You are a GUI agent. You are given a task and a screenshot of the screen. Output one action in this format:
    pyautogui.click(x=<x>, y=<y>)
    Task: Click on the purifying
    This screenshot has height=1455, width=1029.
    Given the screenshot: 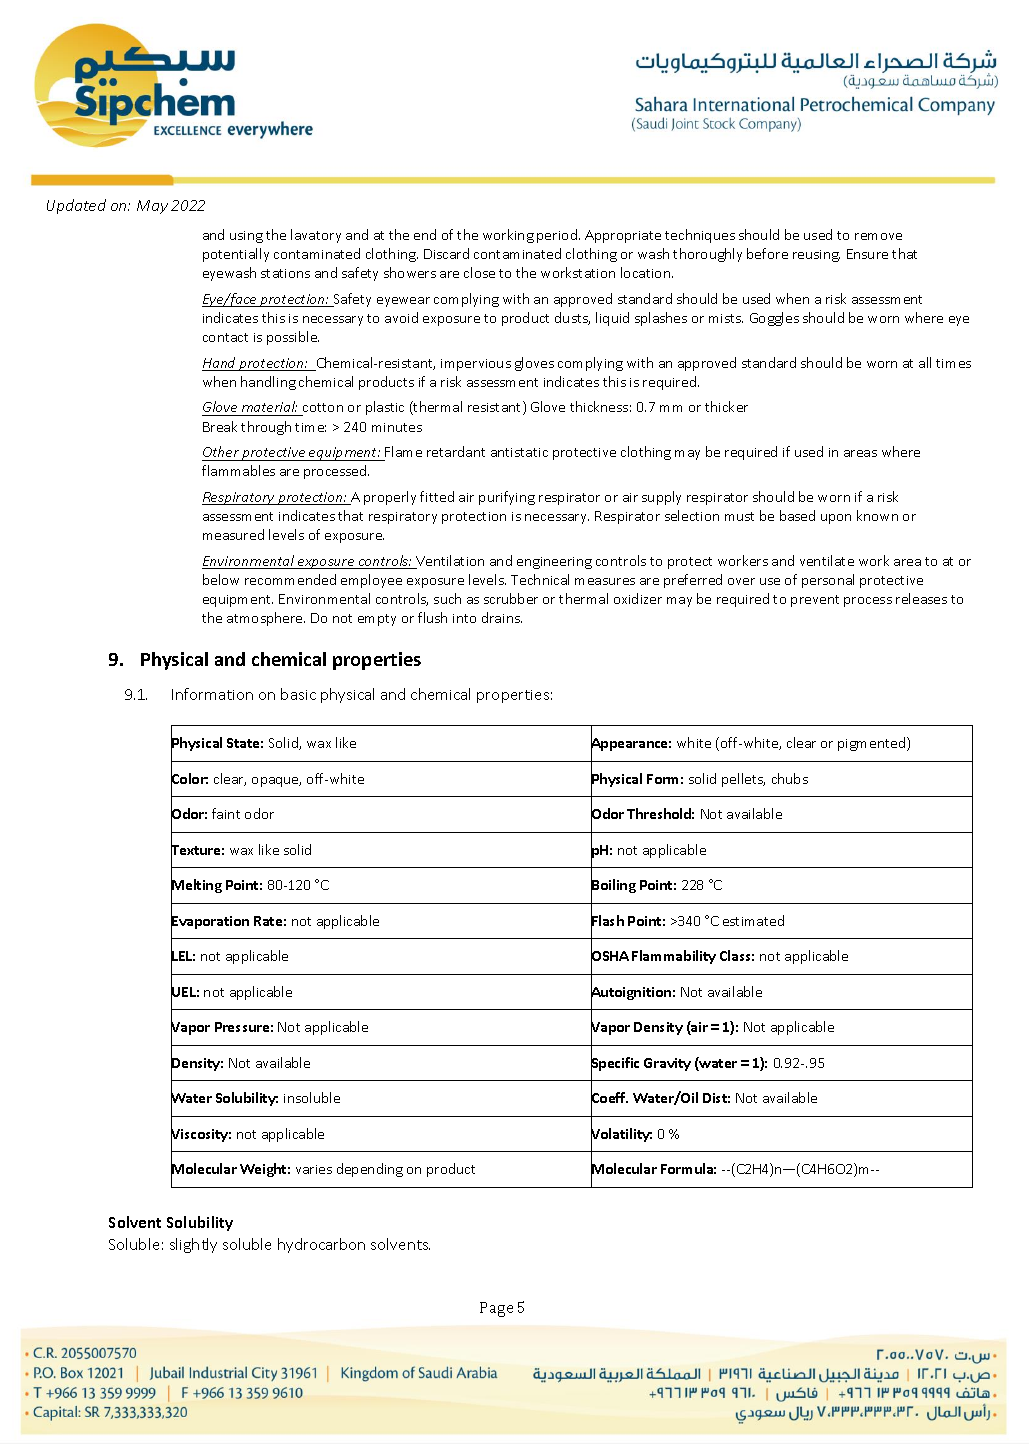 What is the action you would take?
    pyautogui.click(x=507, y=498)
